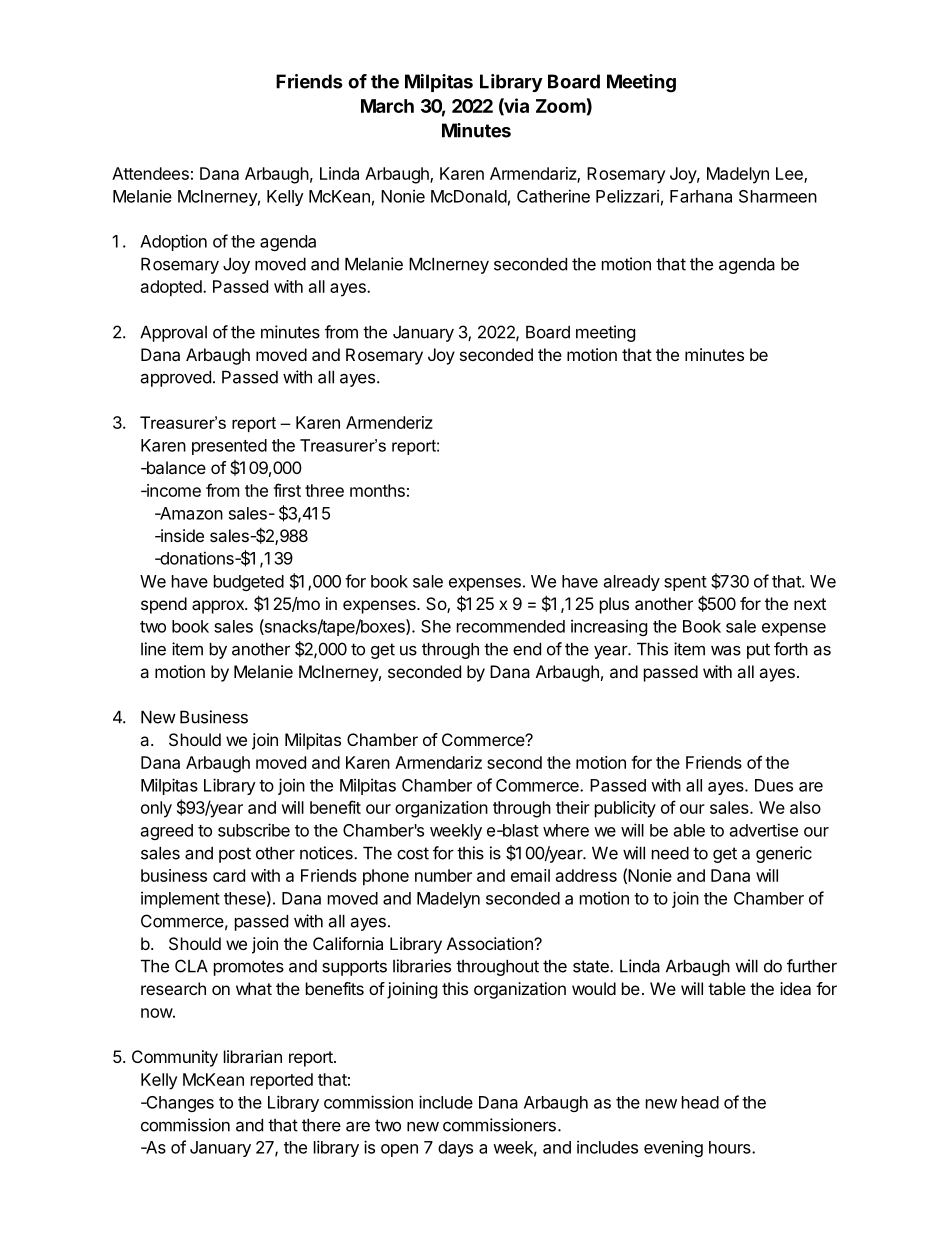 The height and width of the screenshot is (1233, 952). I want to click on Zoom, so click(561, 106).
